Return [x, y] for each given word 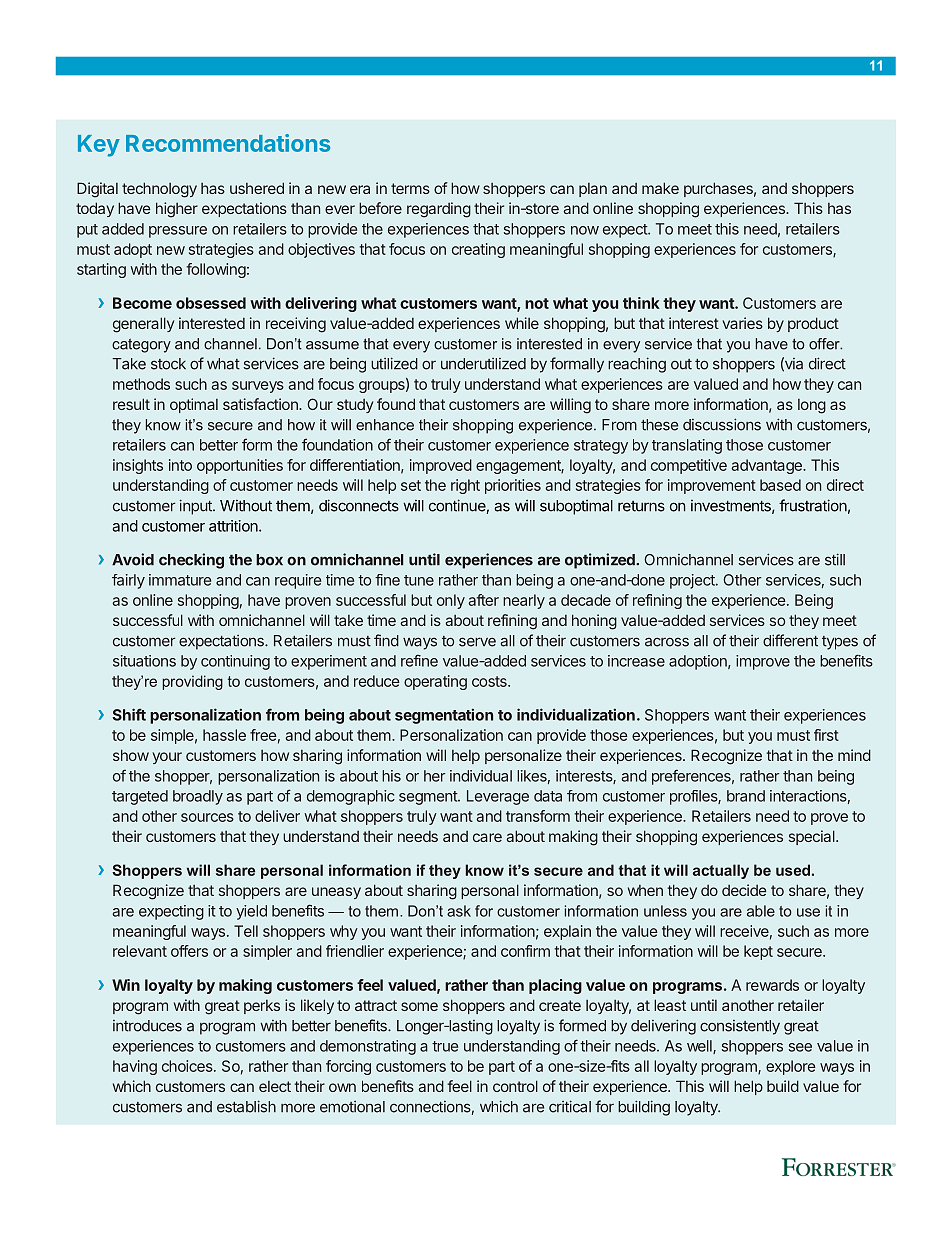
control [515, 1086]
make [660, 188]
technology [159, 190]
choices [188, 1066]
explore [791, 1067]
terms [410, 188]
